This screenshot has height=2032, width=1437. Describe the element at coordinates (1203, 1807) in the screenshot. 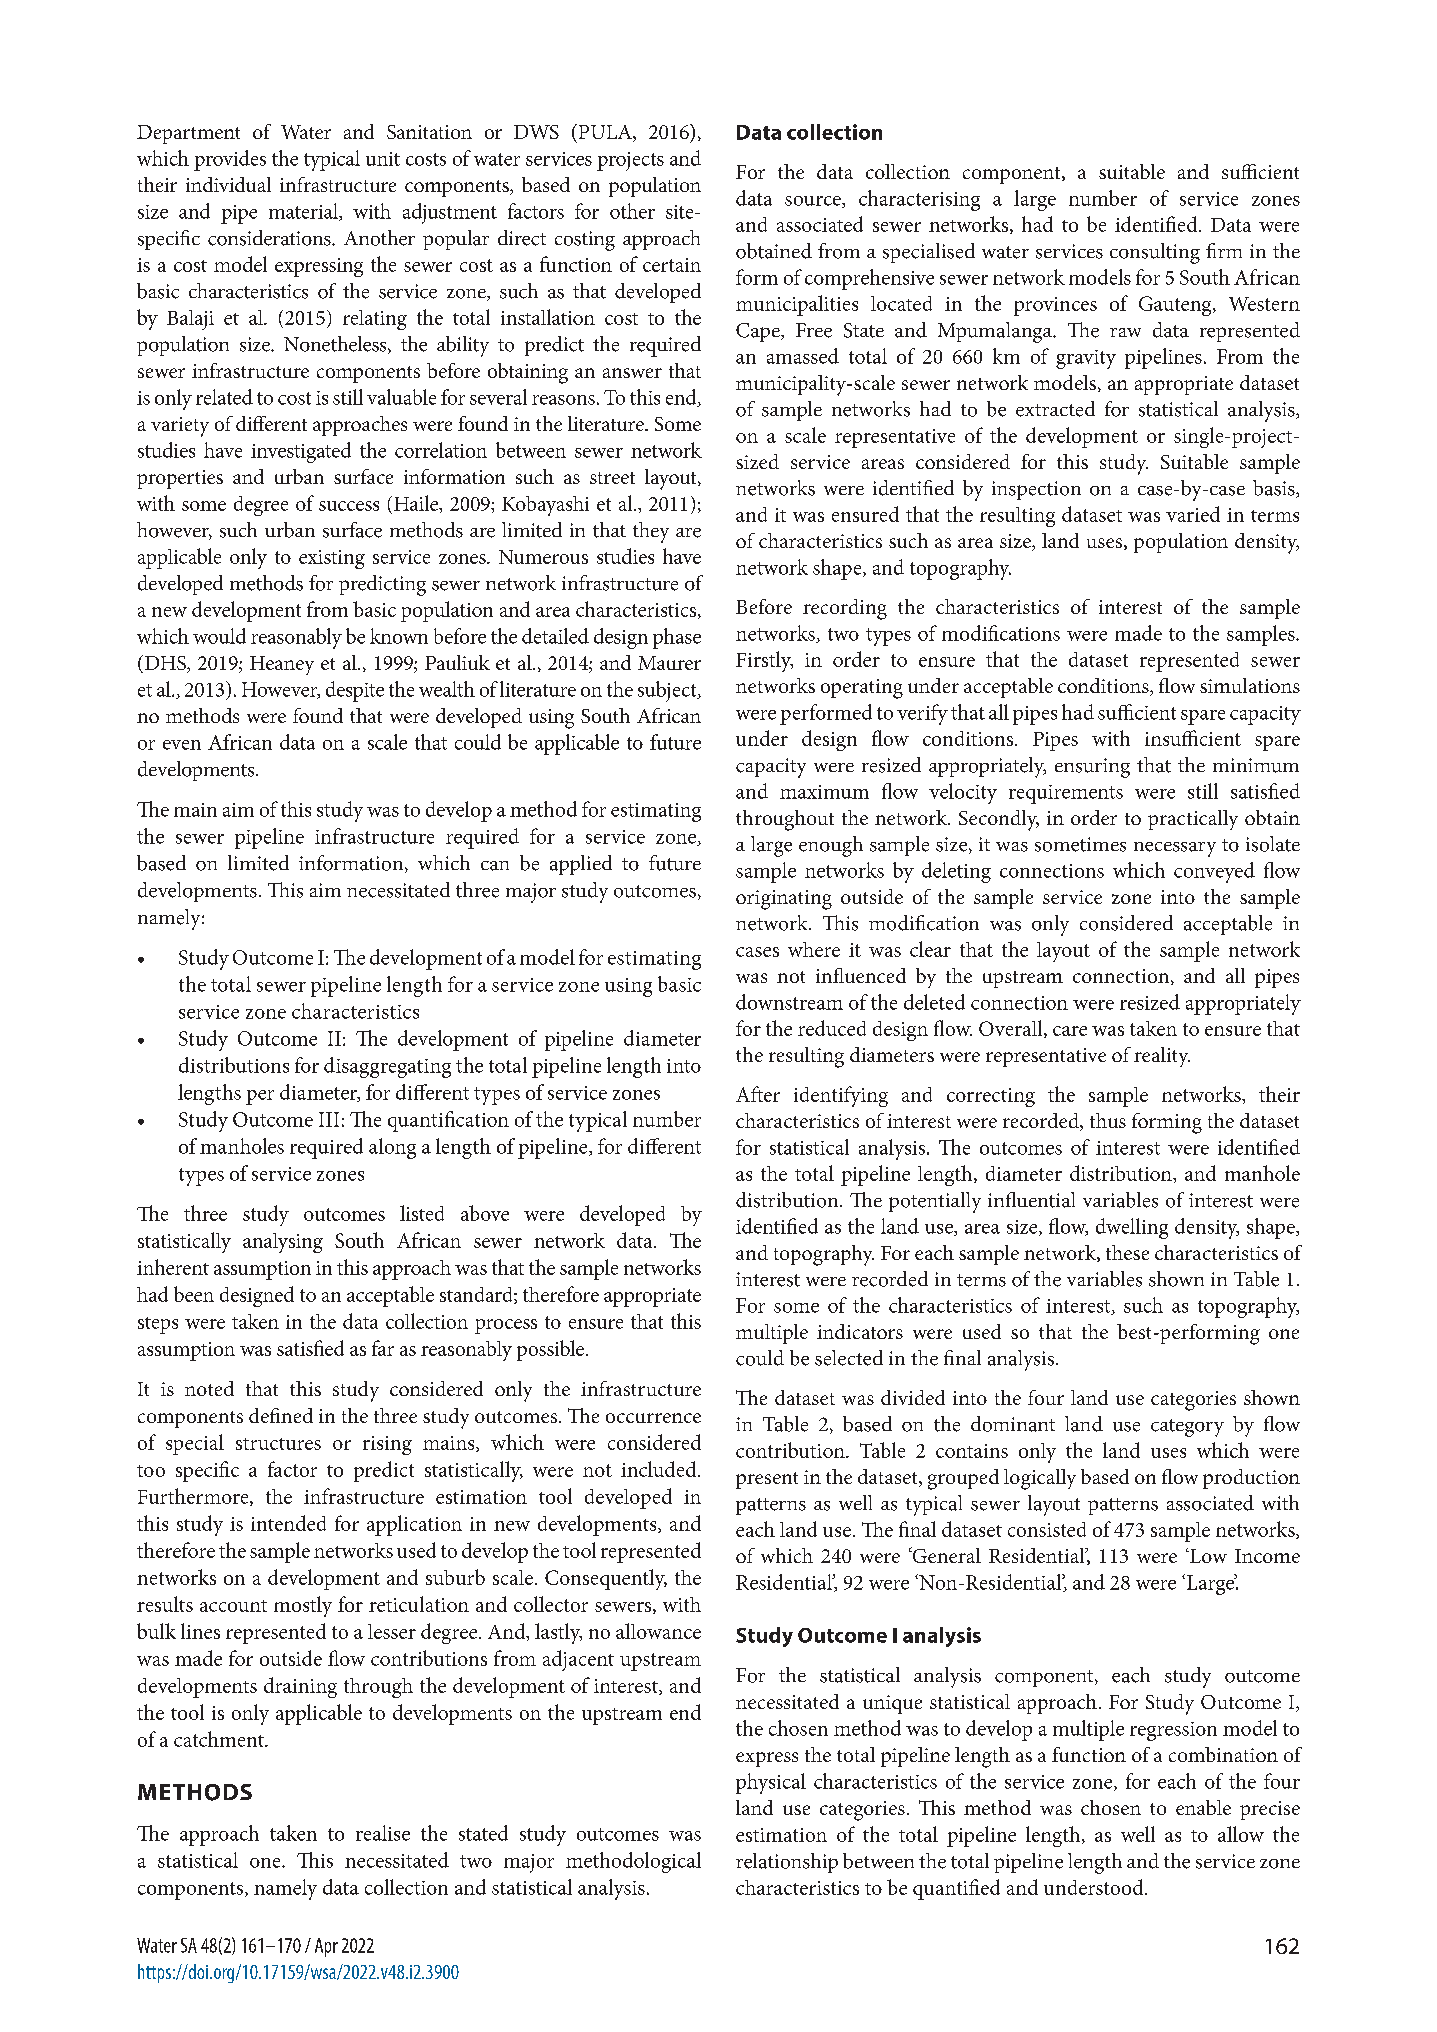

I see `enable` at that location.
